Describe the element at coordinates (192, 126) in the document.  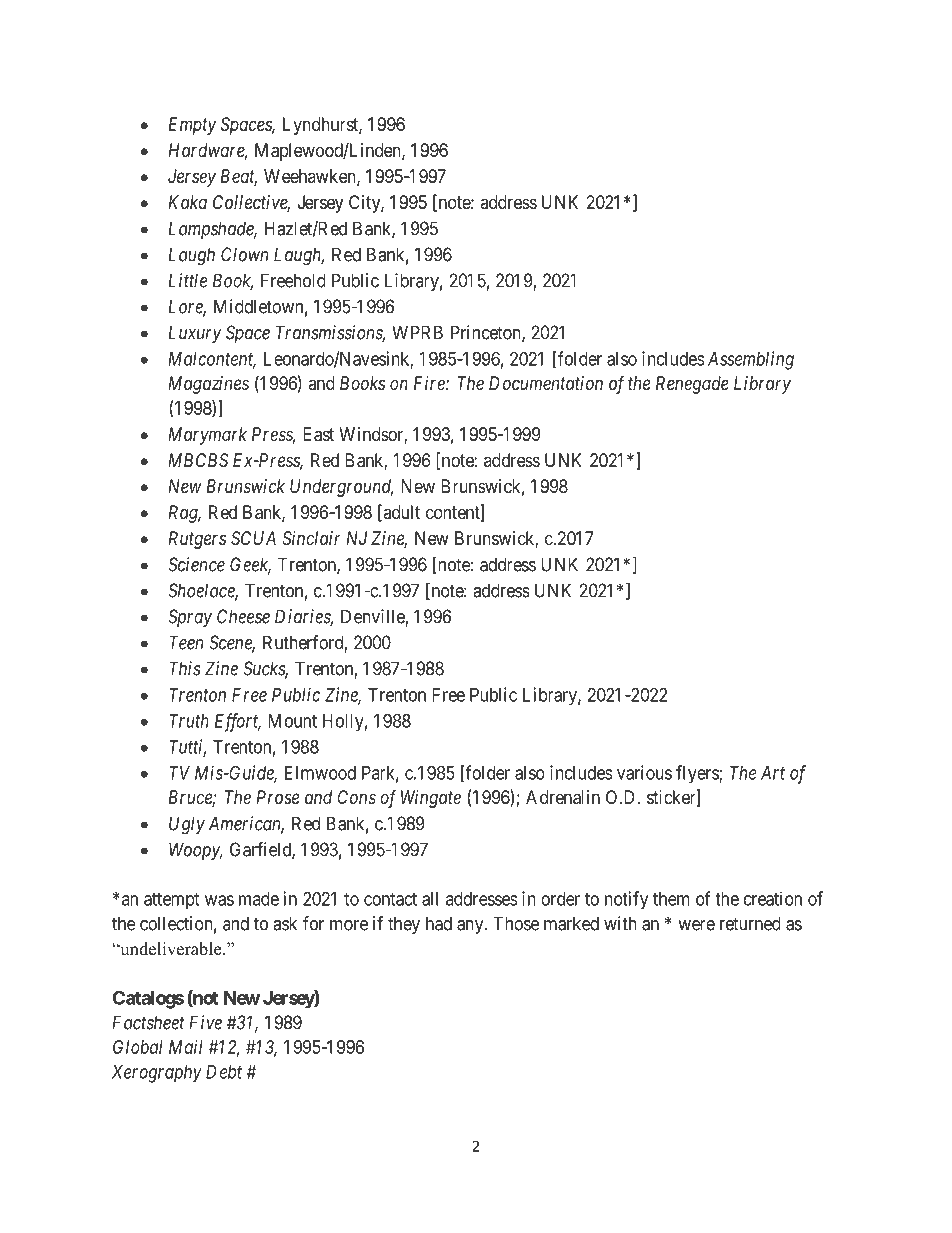
I see `Empty` at that location.
